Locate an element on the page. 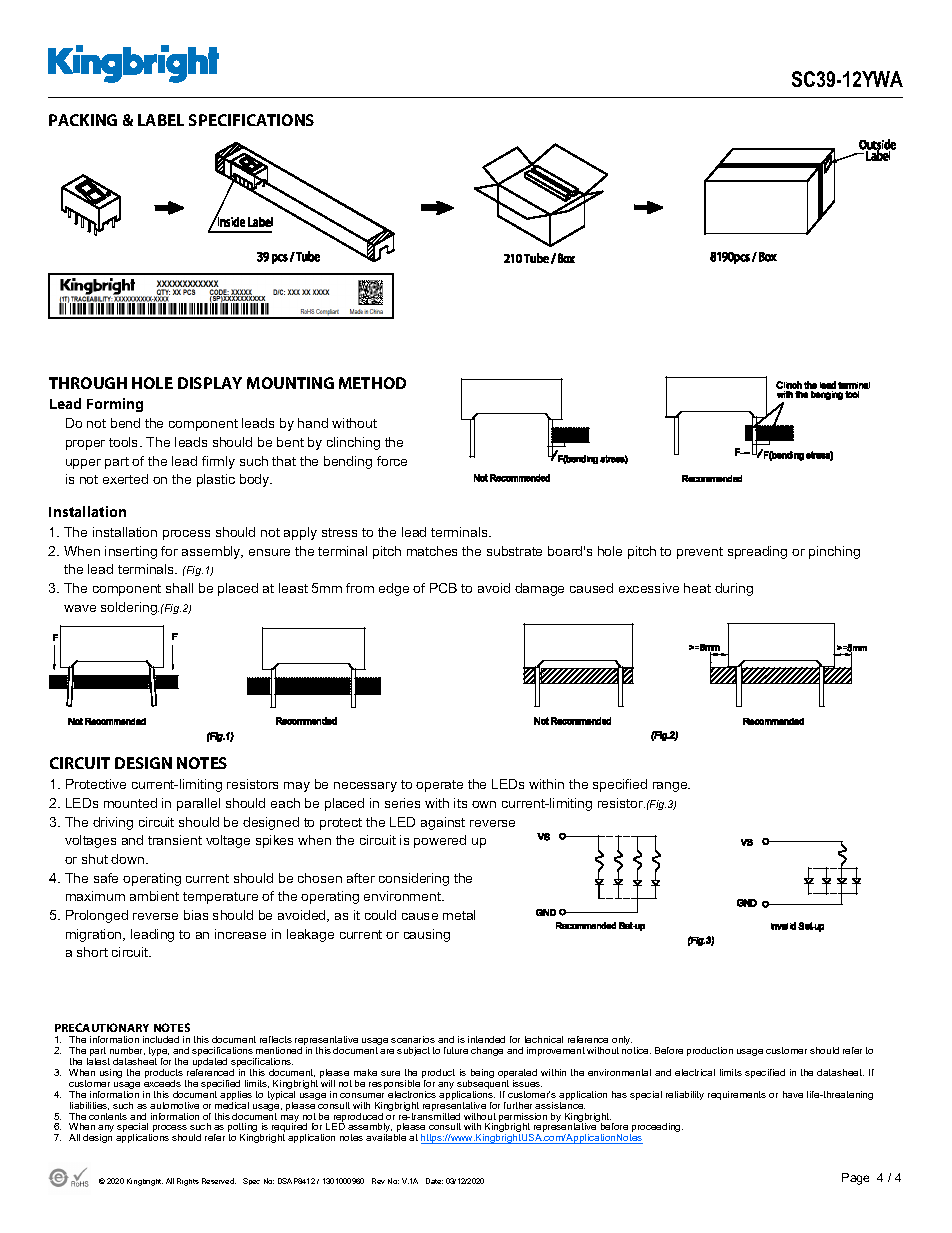 Image resolution: width=952 pixels, height=1233 pixels. DISPLAY is located at coordinates (210, 383).
